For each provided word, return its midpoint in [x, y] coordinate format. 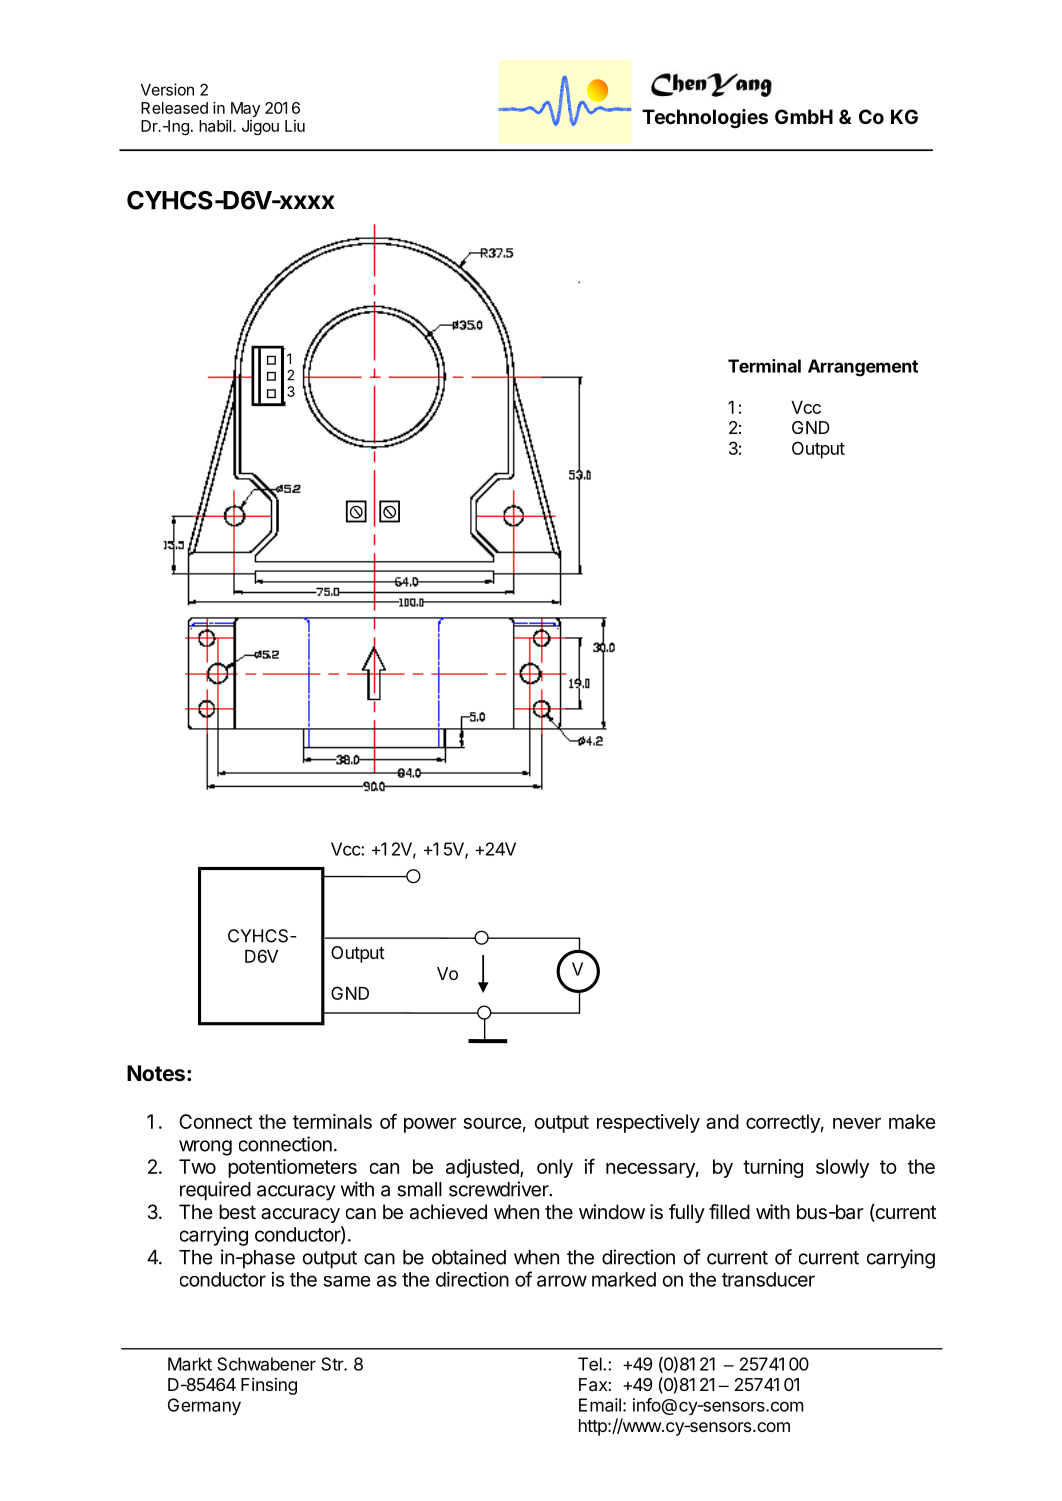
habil [216, 126]
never [857, 1123]
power [430, 1125]
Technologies [705, 119]
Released [174, 108]
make [912, 1121]
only [555, 1168]
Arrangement [863, 368]
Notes [156, 1073]
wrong [205, 1148]
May [245, 109]
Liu [295, 126]
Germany [204, 1406]
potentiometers [292, 1168]
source [492, 1123]
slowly [842, 1168]
